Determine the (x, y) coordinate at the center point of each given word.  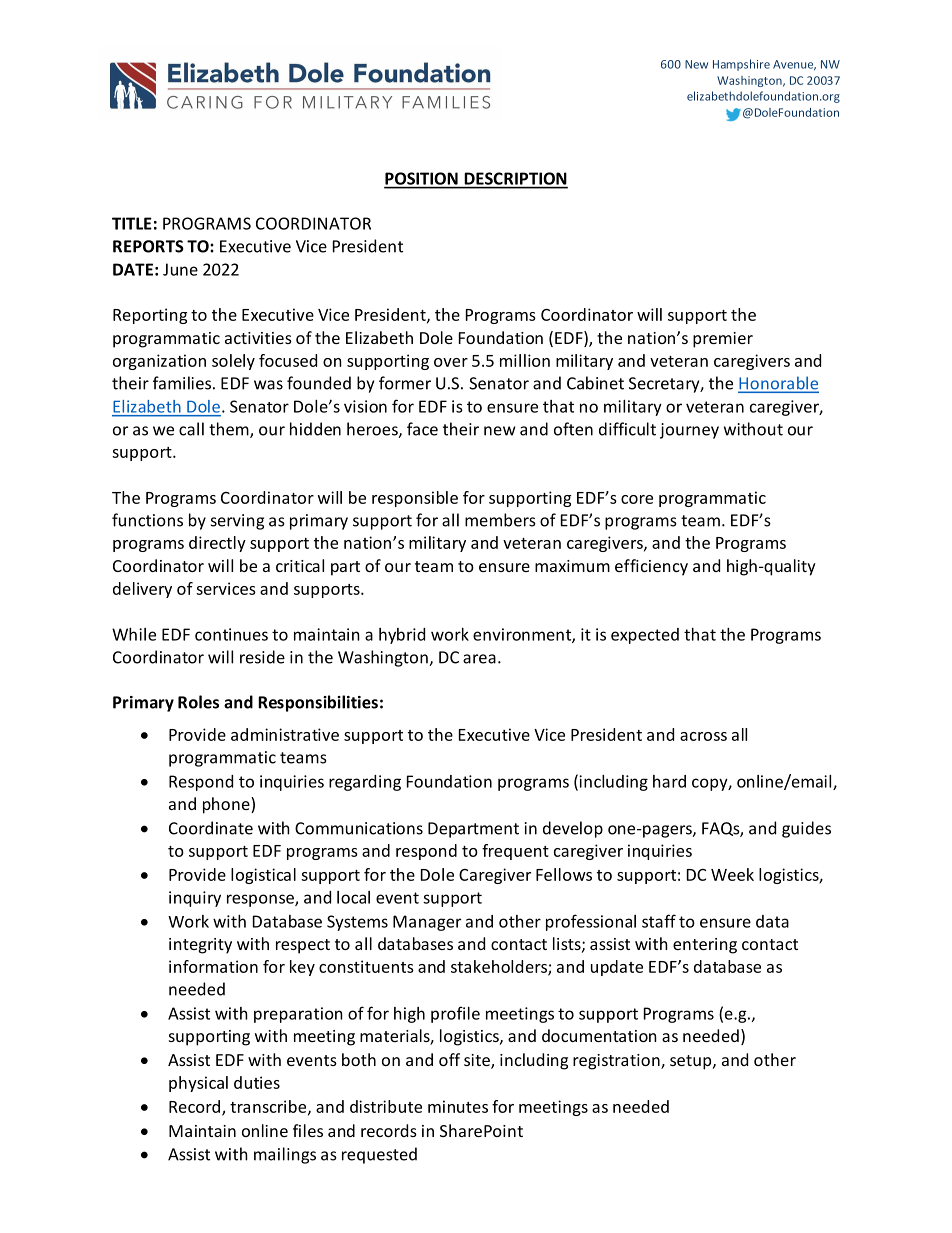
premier (723, 340)
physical (198, 1084)
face (422, 429)
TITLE (132, 223)
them (230, 430)
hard (669, 781)
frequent (515, 852)
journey (689, 431)
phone (227, 805)
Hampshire (741, 65)
